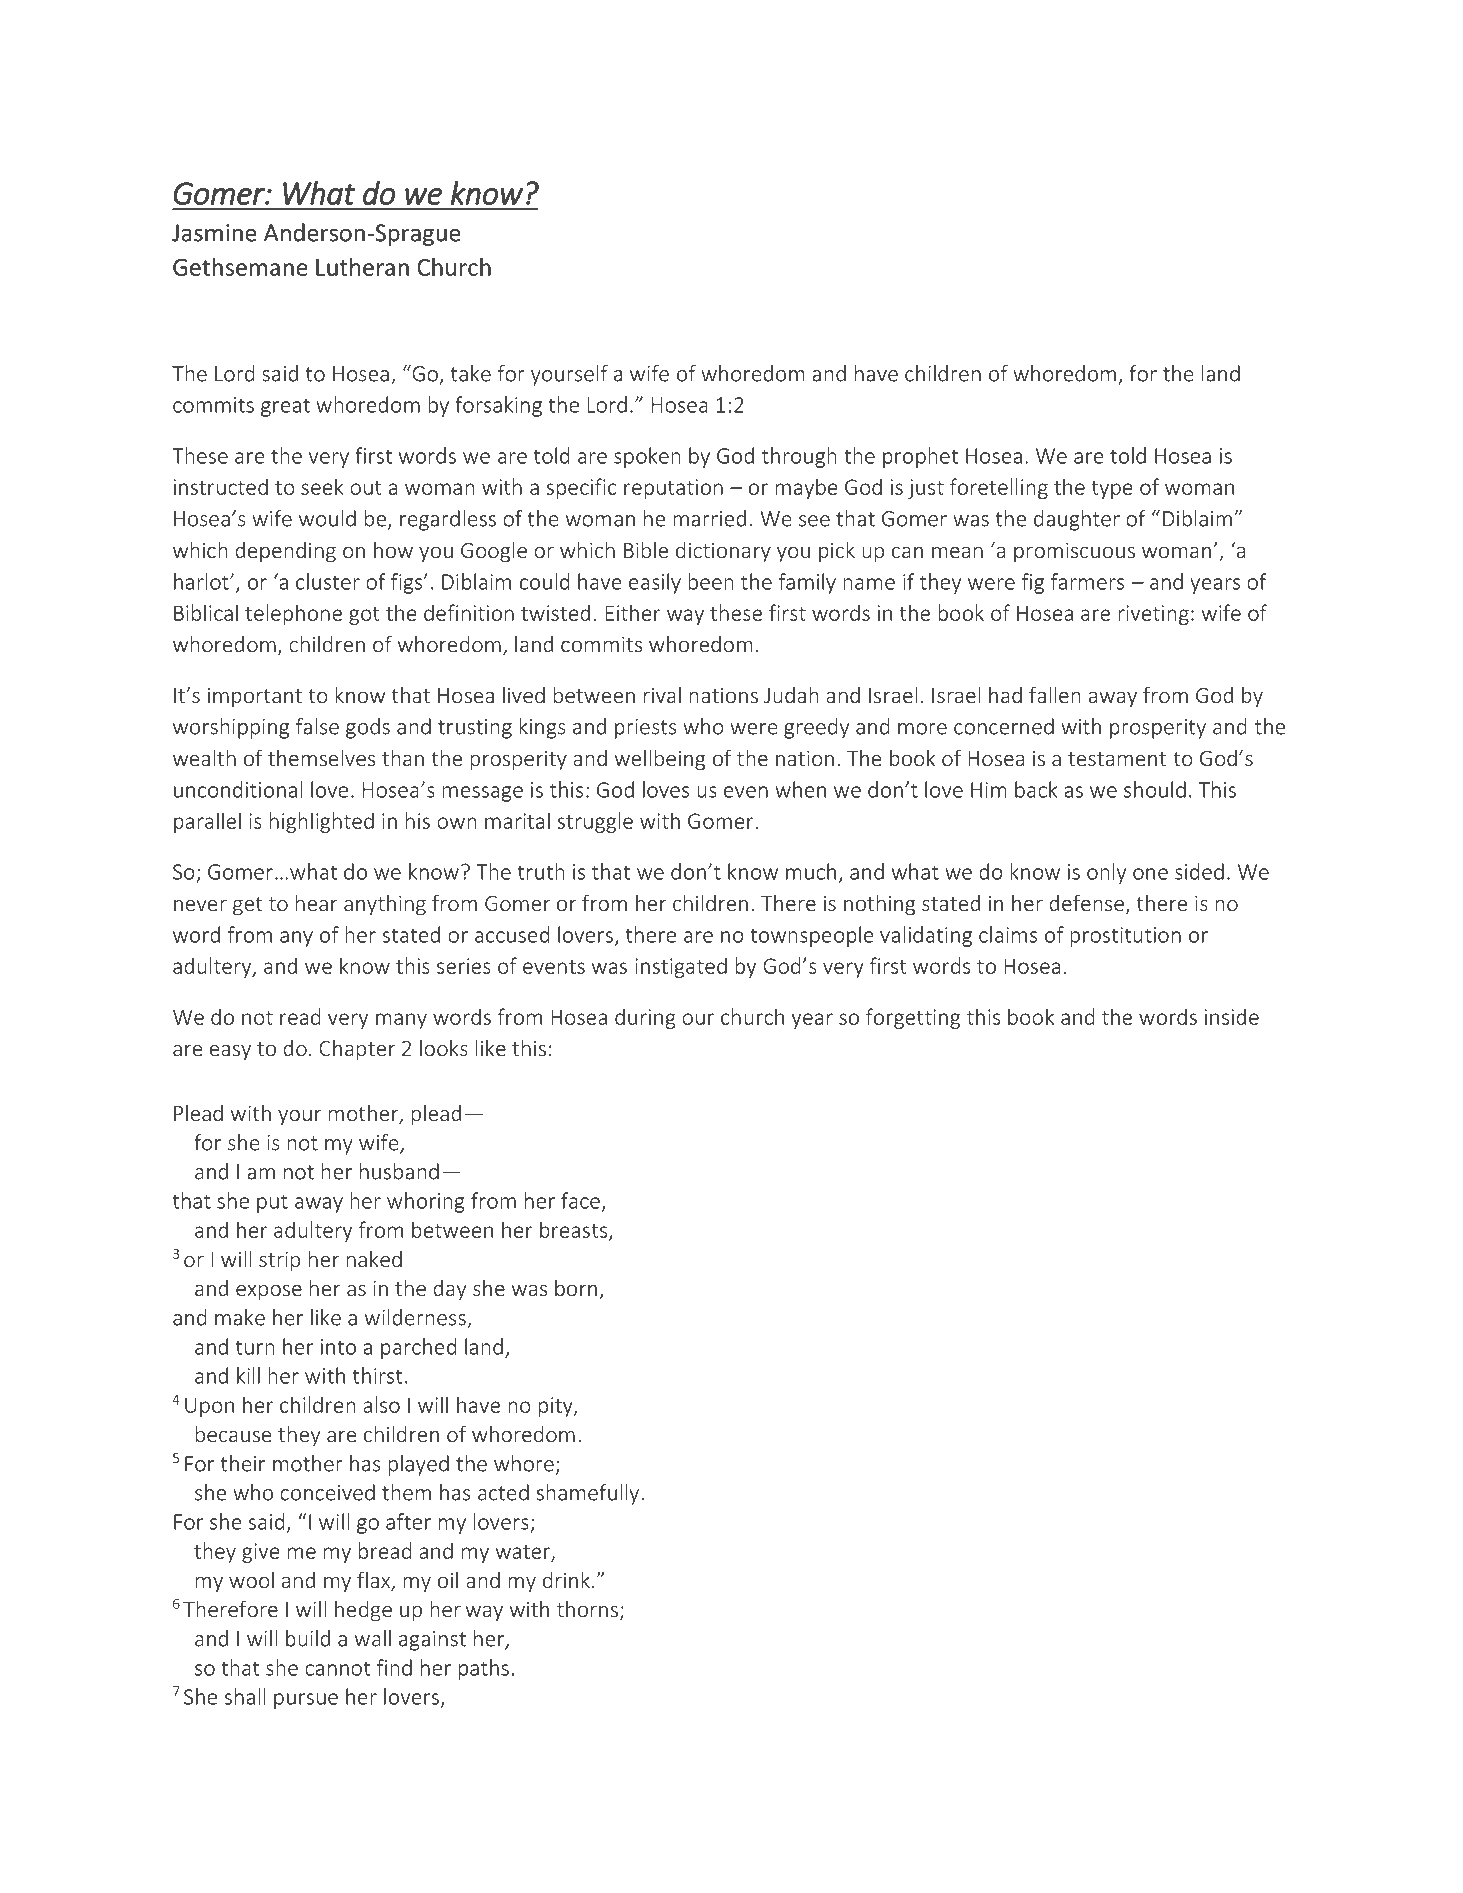  What do you see at coordinates (338, 1347) in the screenshot?
I see `into` at bounding box center [338, 1347].
